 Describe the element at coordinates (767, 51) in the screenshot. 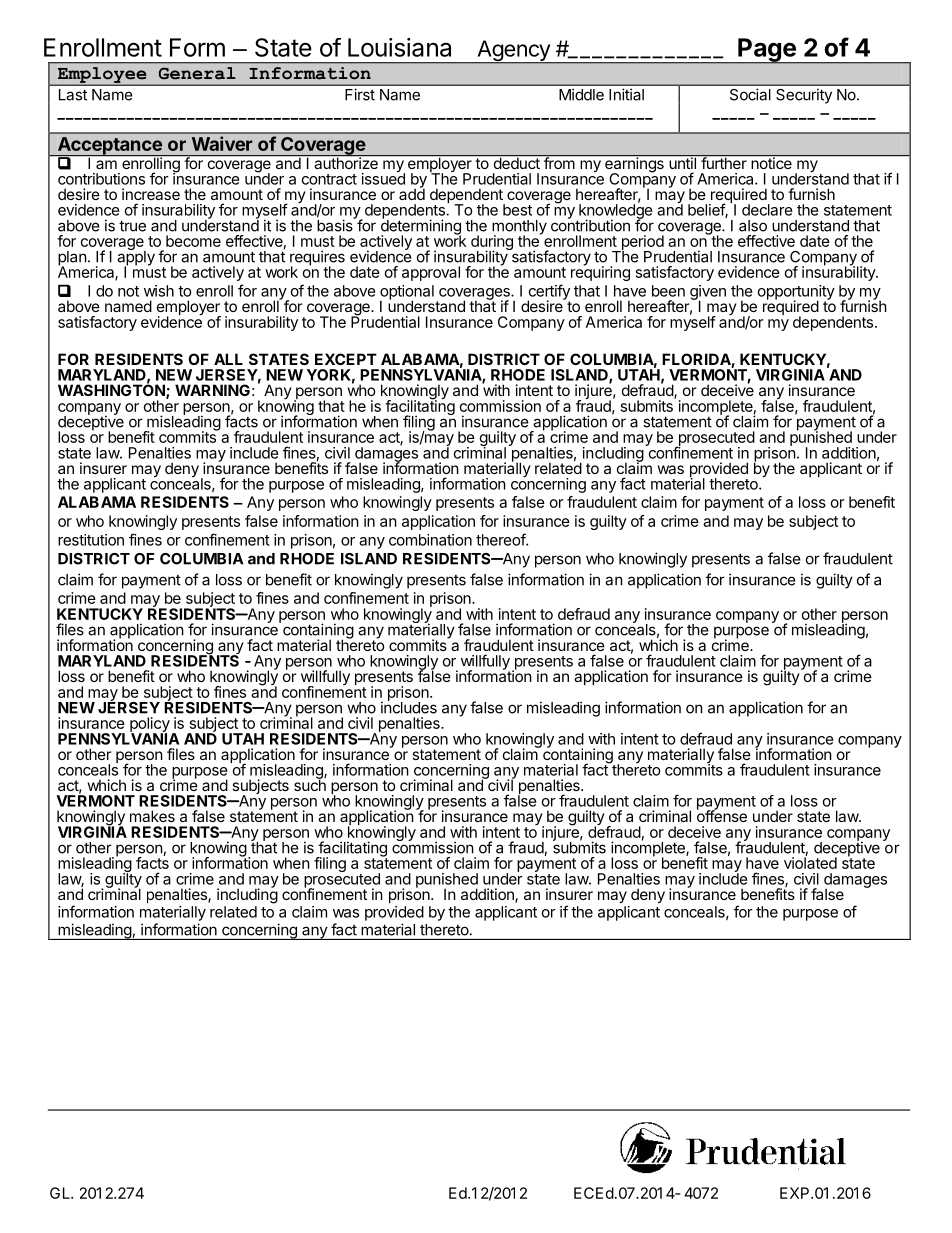

I see `Page` at that location.
